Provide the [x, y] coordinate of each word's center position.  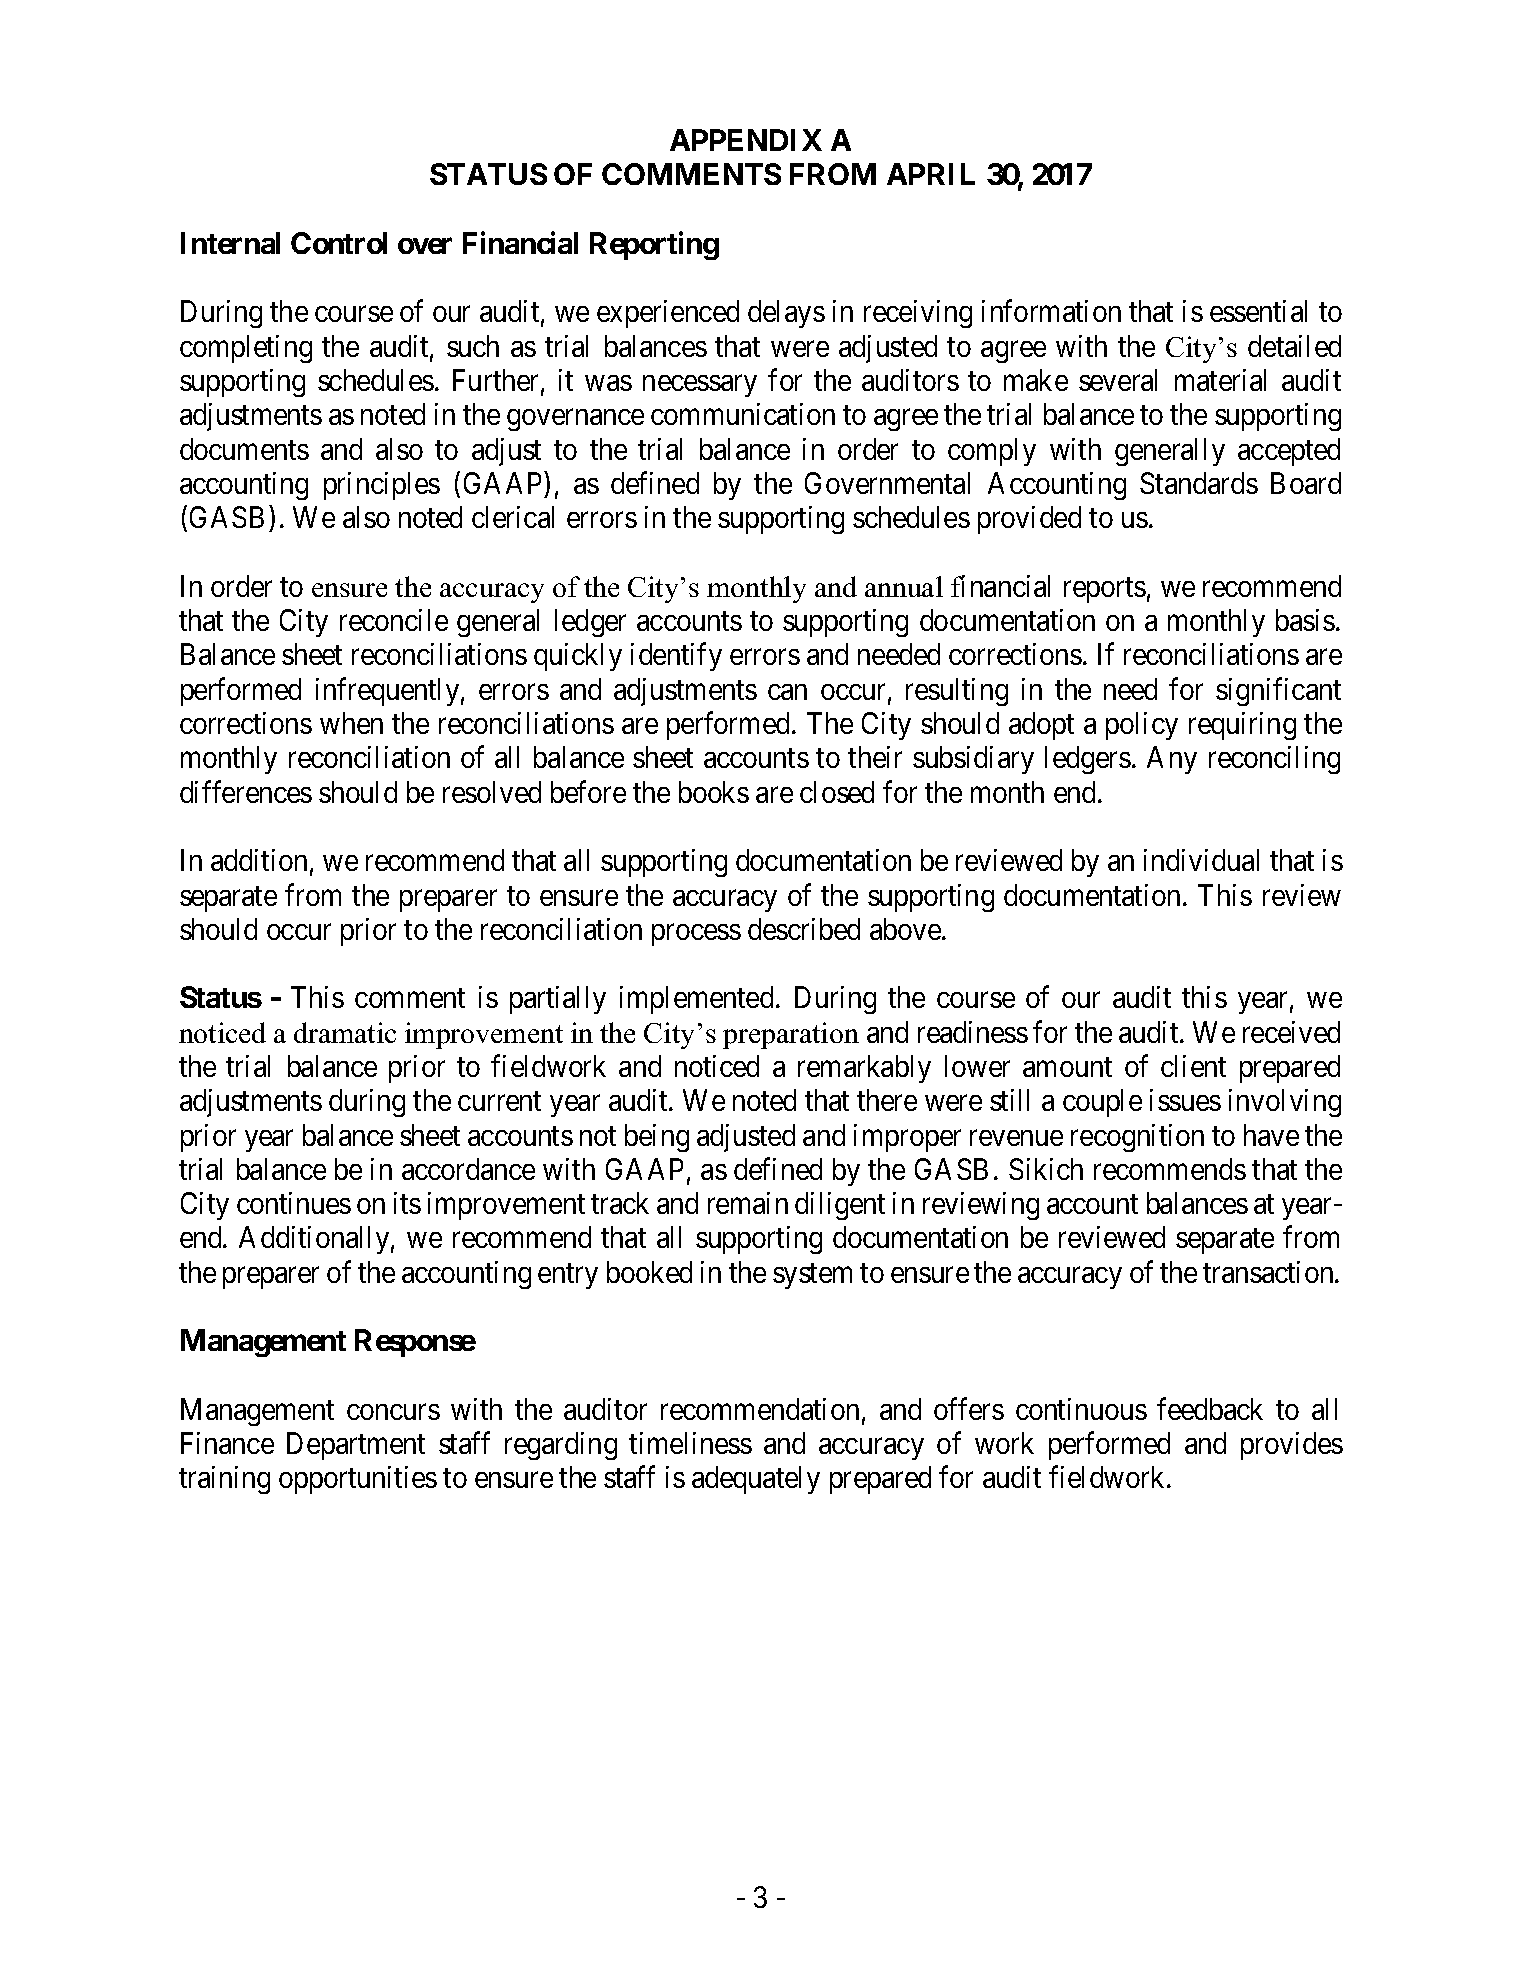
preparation [791, 1035]
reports [1105, 590]
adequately [756, 1480]
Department [356, 1446]
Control [339, 243]
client [1193, 1066]
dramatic [345, 1032]
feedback [1210, 1409]
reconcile [394, 620]
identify [676, 657]
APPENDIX [746, 140]
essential [1258, 311]
